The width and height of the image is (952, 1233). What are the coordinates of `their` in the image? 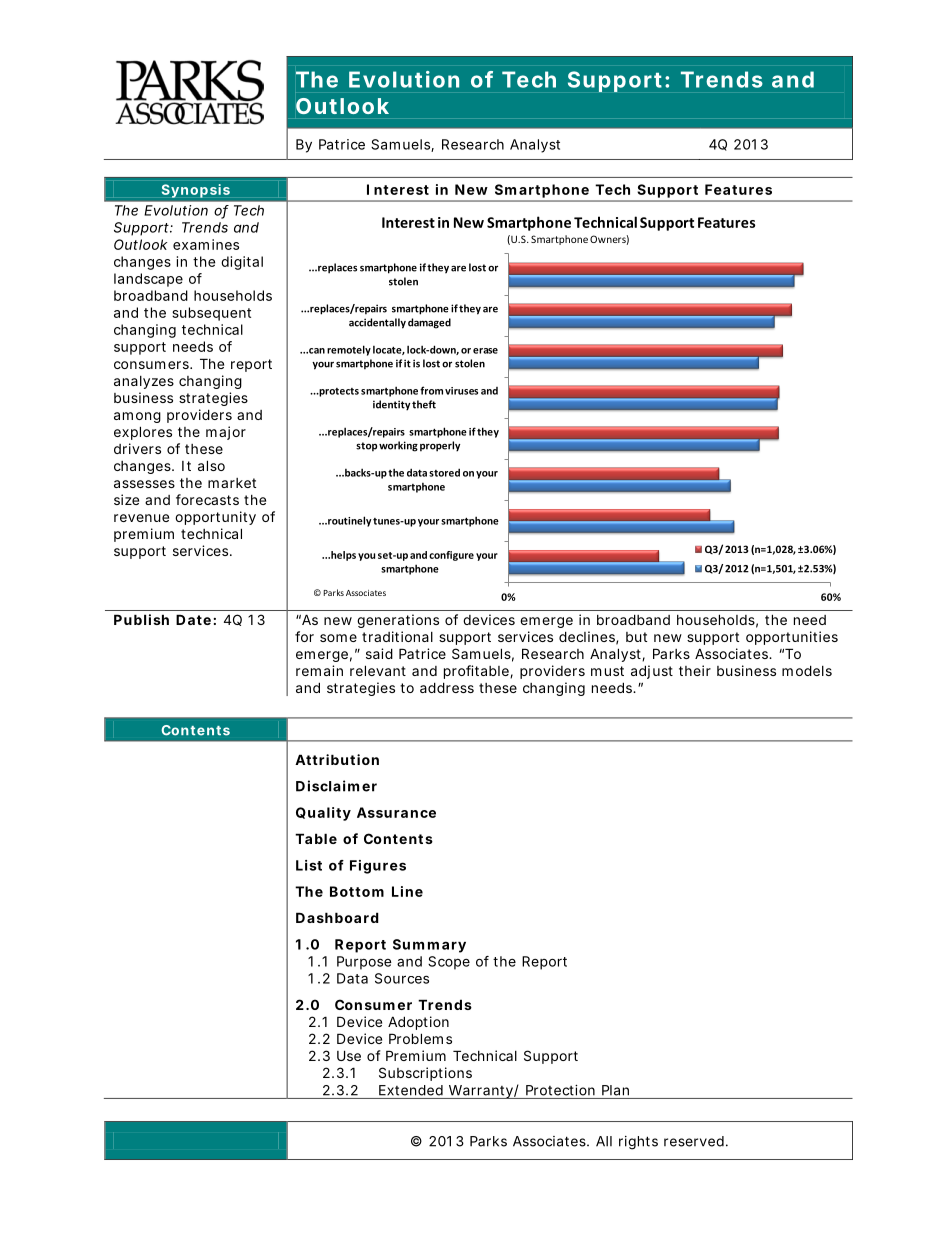 It's located at (695, 670).
